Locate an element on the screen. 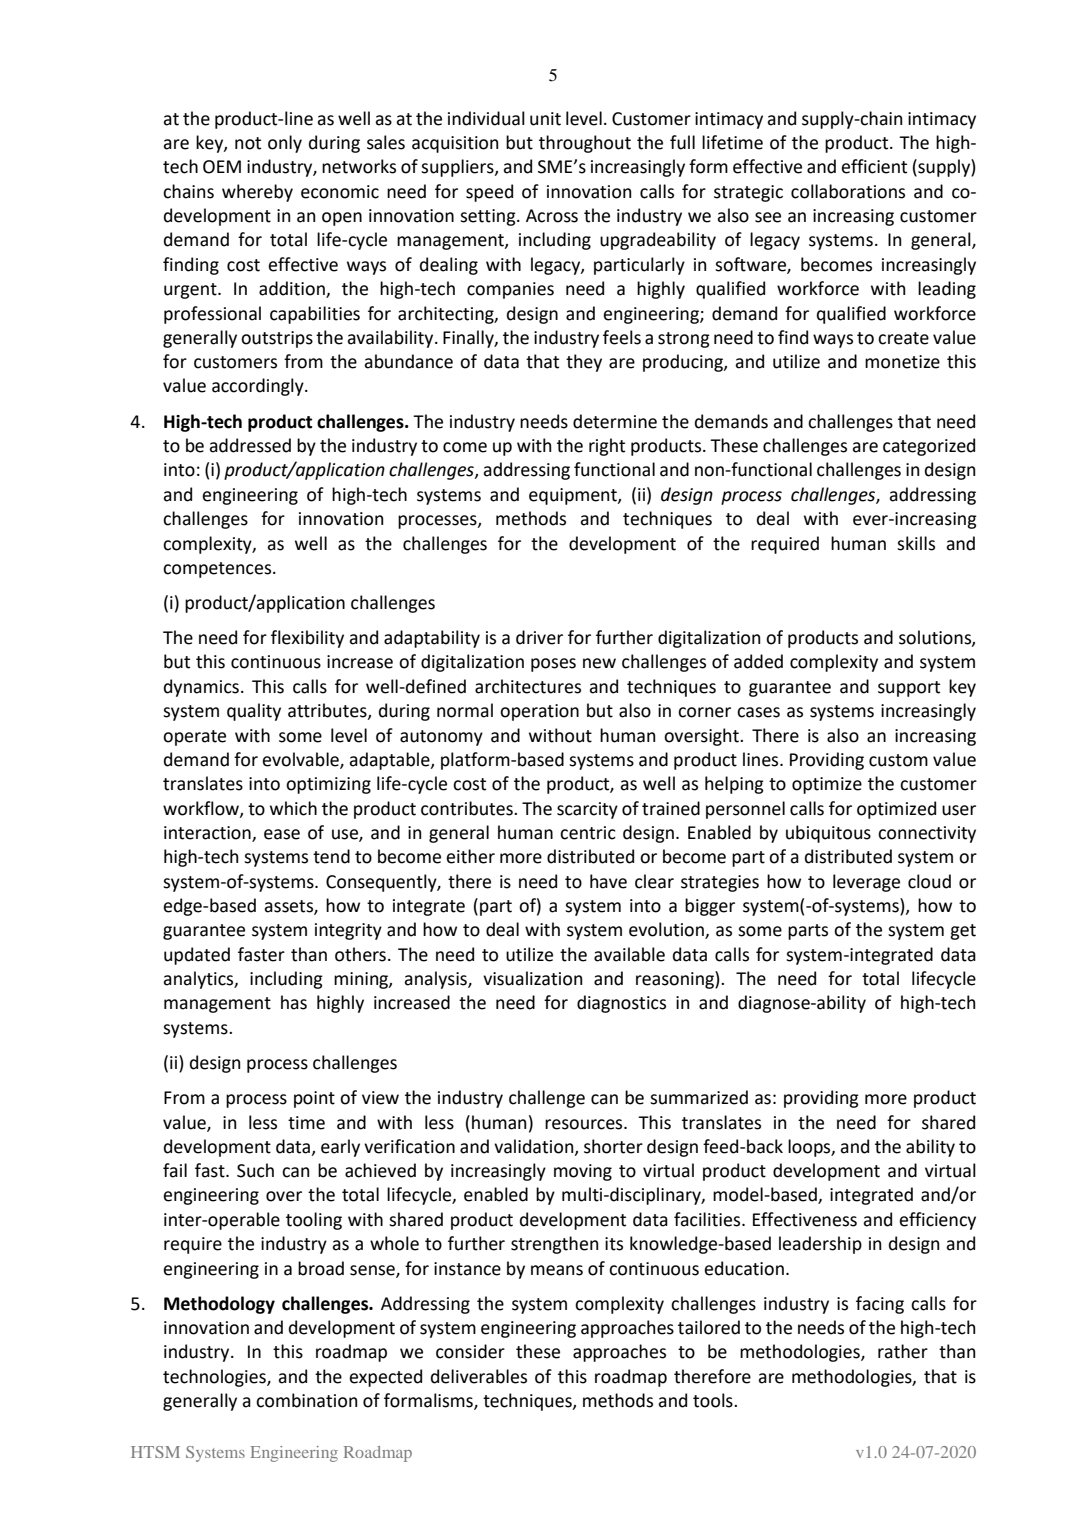 The width and height of the screenshot is (1079, 1526). get is located at coordinates (963, 932).
